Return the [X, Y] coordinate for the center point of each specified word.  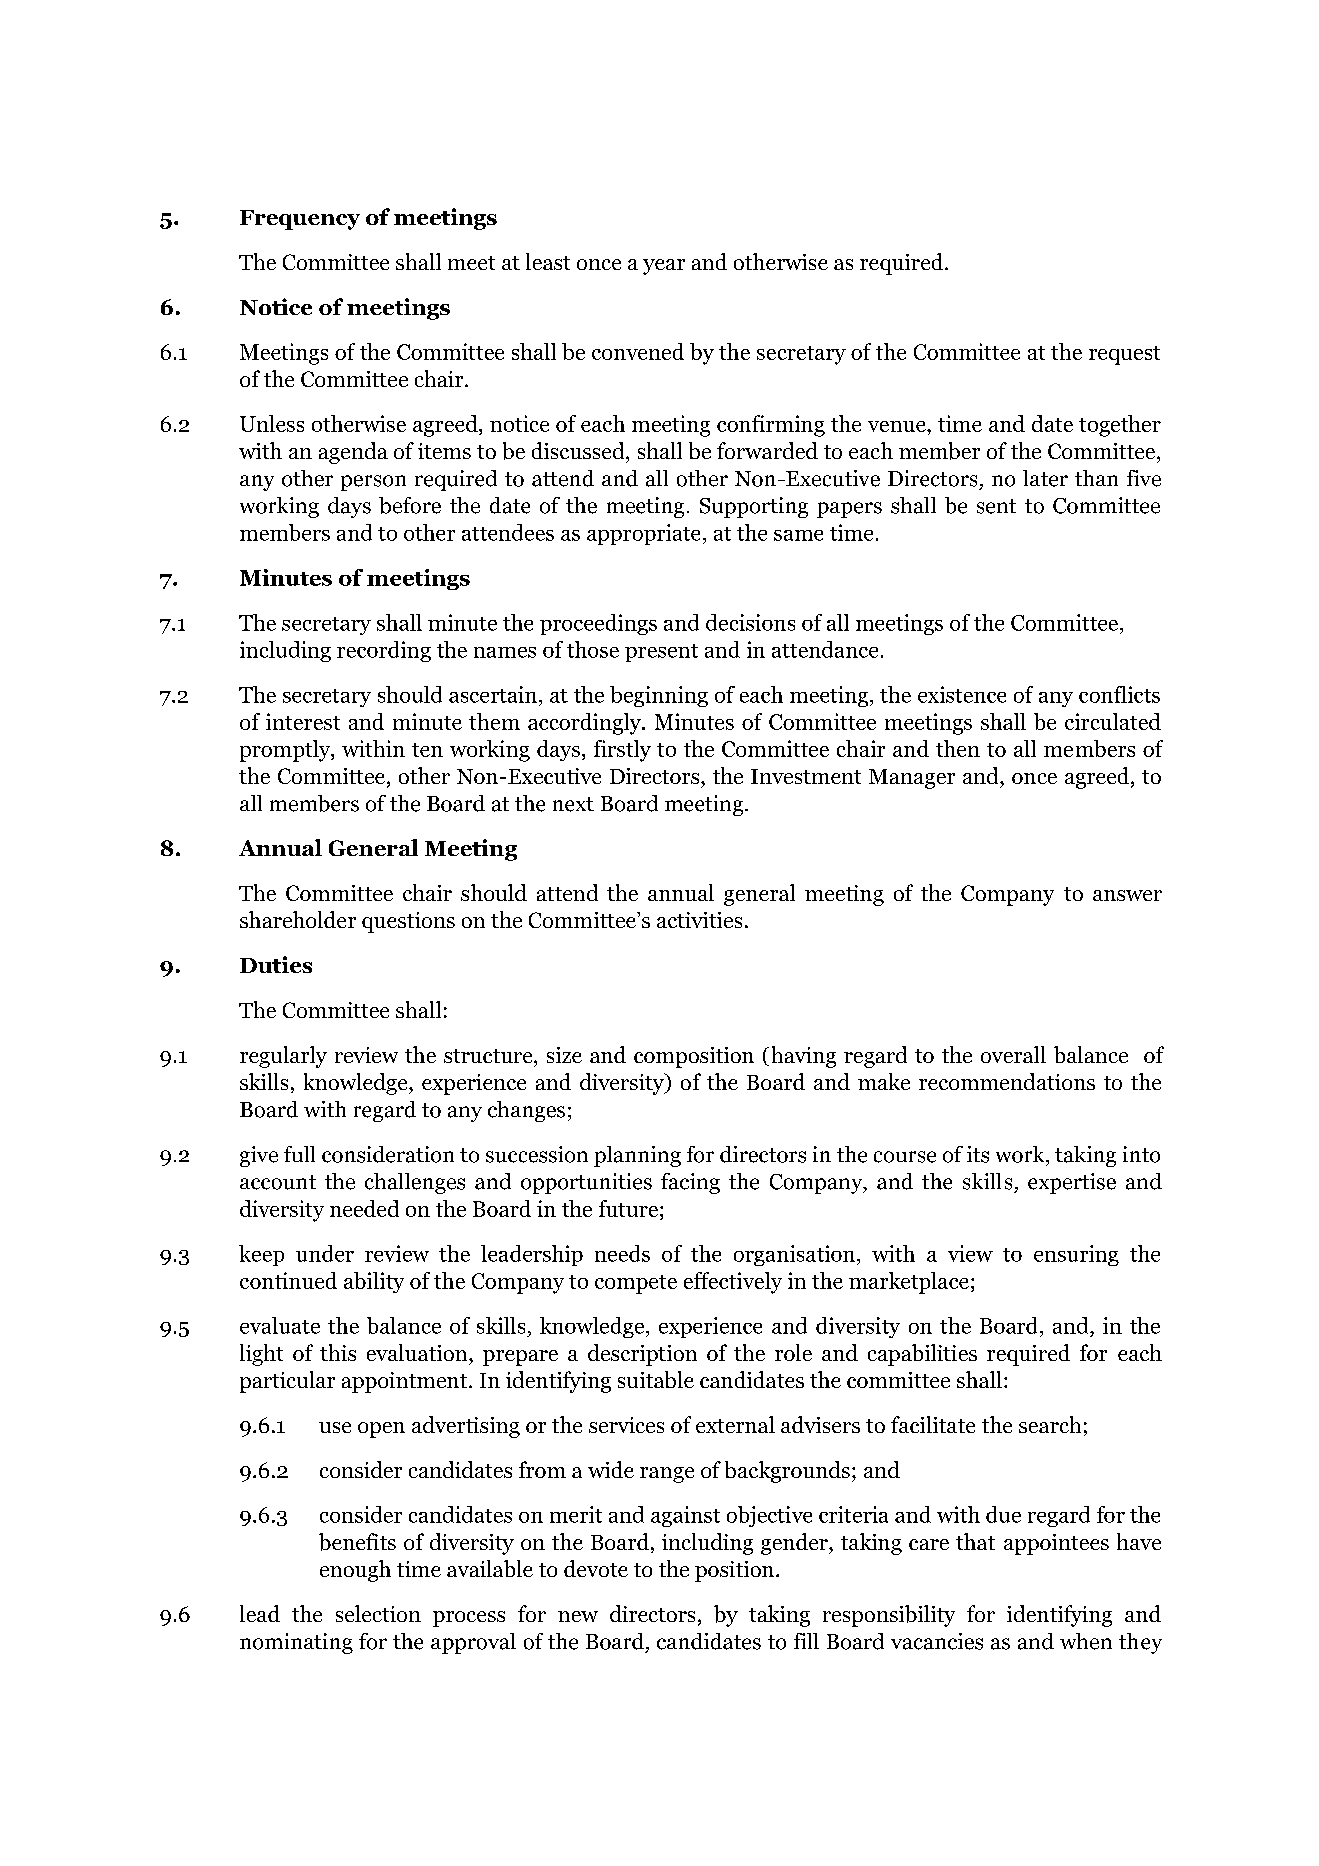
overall [1013, 1054]
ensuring [1076, 1255]
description [642, 1355]
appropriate [643, 534]
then [958, 748]
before [410, 505]
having [804, 1057]
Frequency [300, 220]
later [1045, 478]
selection [378, 1613]
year [664, 267]
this [338, 1352]
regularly [283, 1057]
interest [303, 721]
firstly [622, 751]
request [1124, 355]
